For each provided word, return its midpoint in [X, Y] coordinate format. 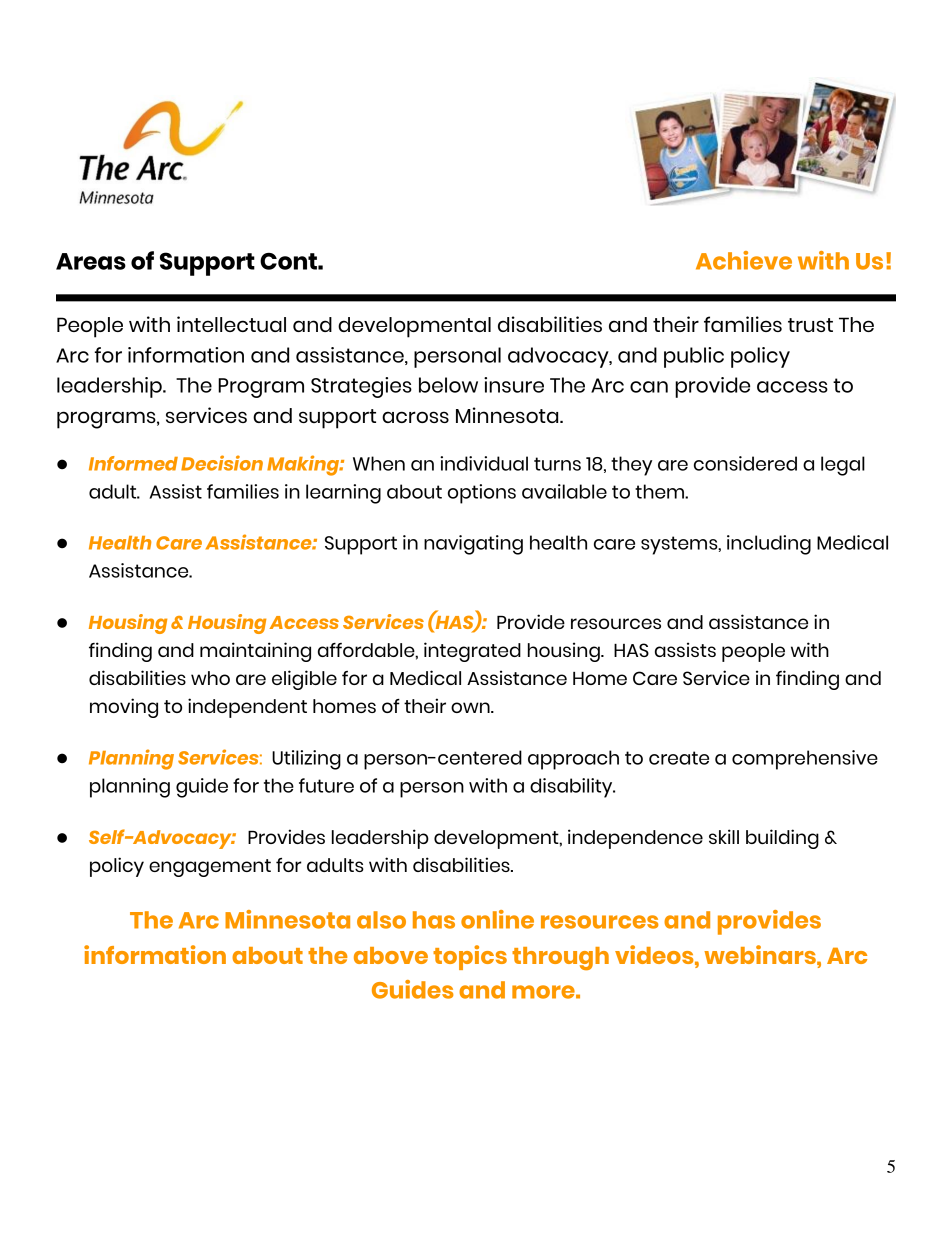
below [448, 385]
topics [470, 957]
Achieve [744, 260]
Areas [91, 261]
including [769, 545]
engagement [210, 868]
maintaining [255, 652]
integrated [472, 652]
